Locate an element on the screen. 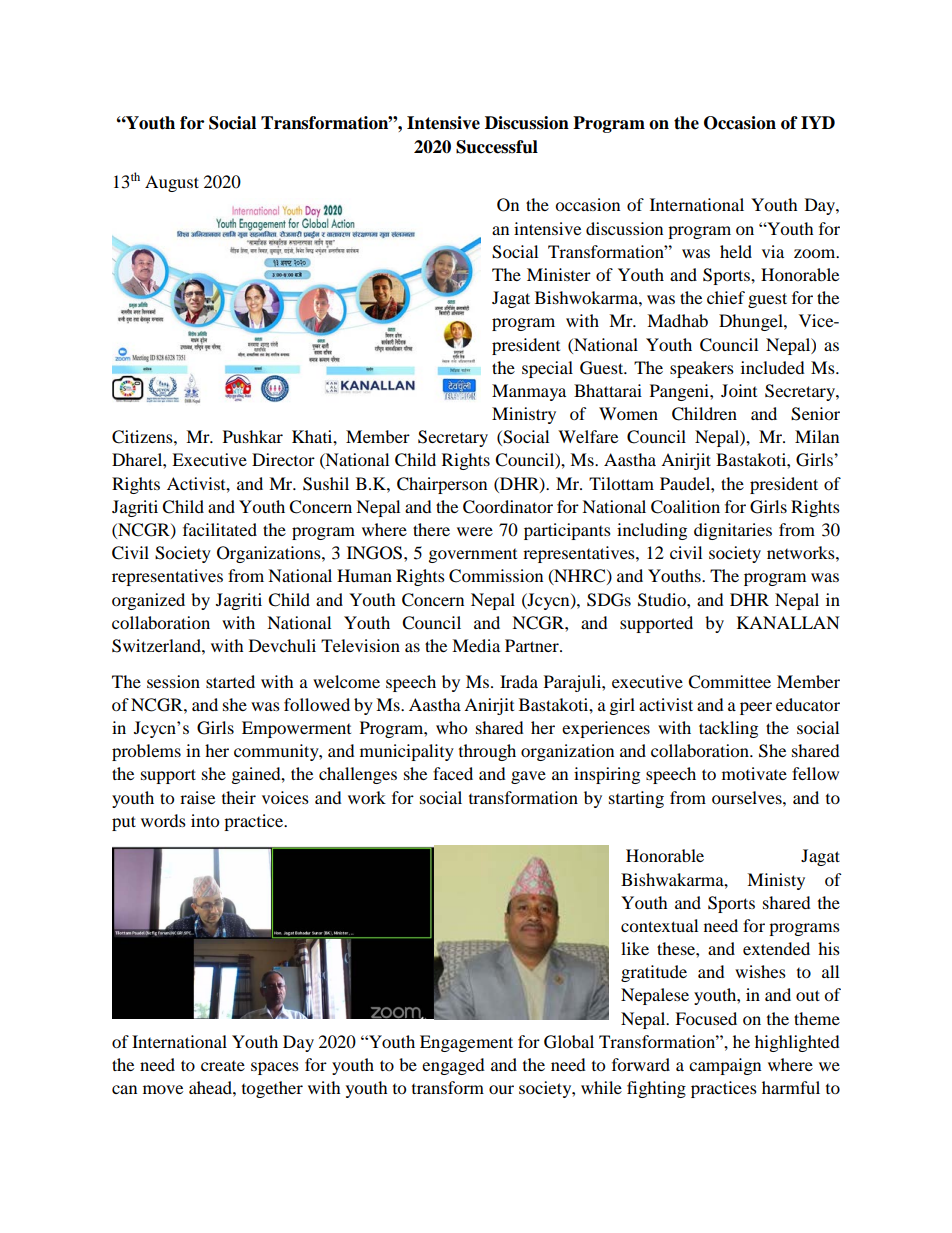 Image resolution: width=952 pixels, height=1233 pixels. Studio is located at coordinates (663, 600).
